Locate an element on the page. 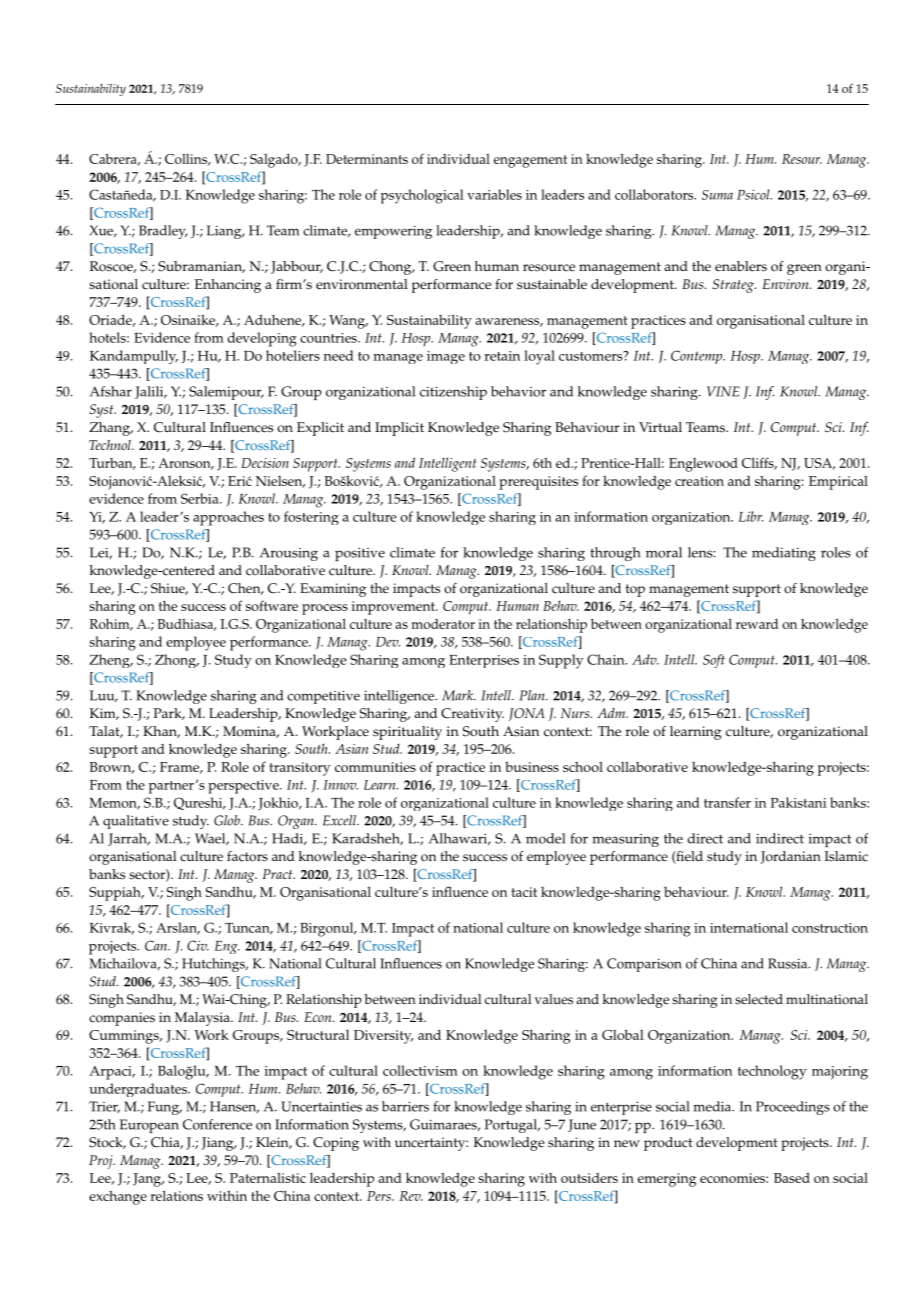 The width and height of the document is (924, 1308). Englewood is located at coordinates (703, 465).
